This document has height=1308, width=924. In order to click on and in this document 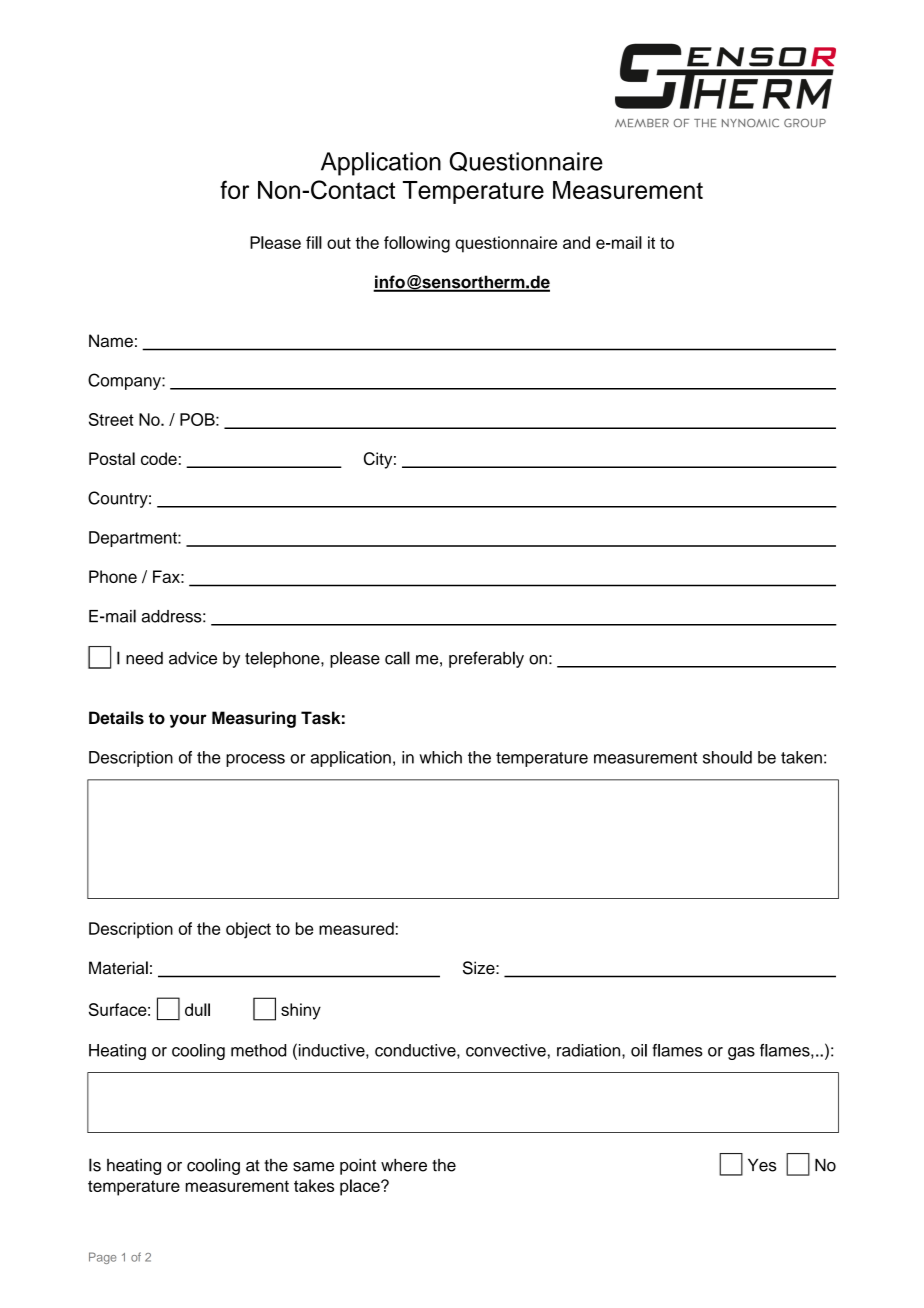, I will do `click(576, 242)`.
